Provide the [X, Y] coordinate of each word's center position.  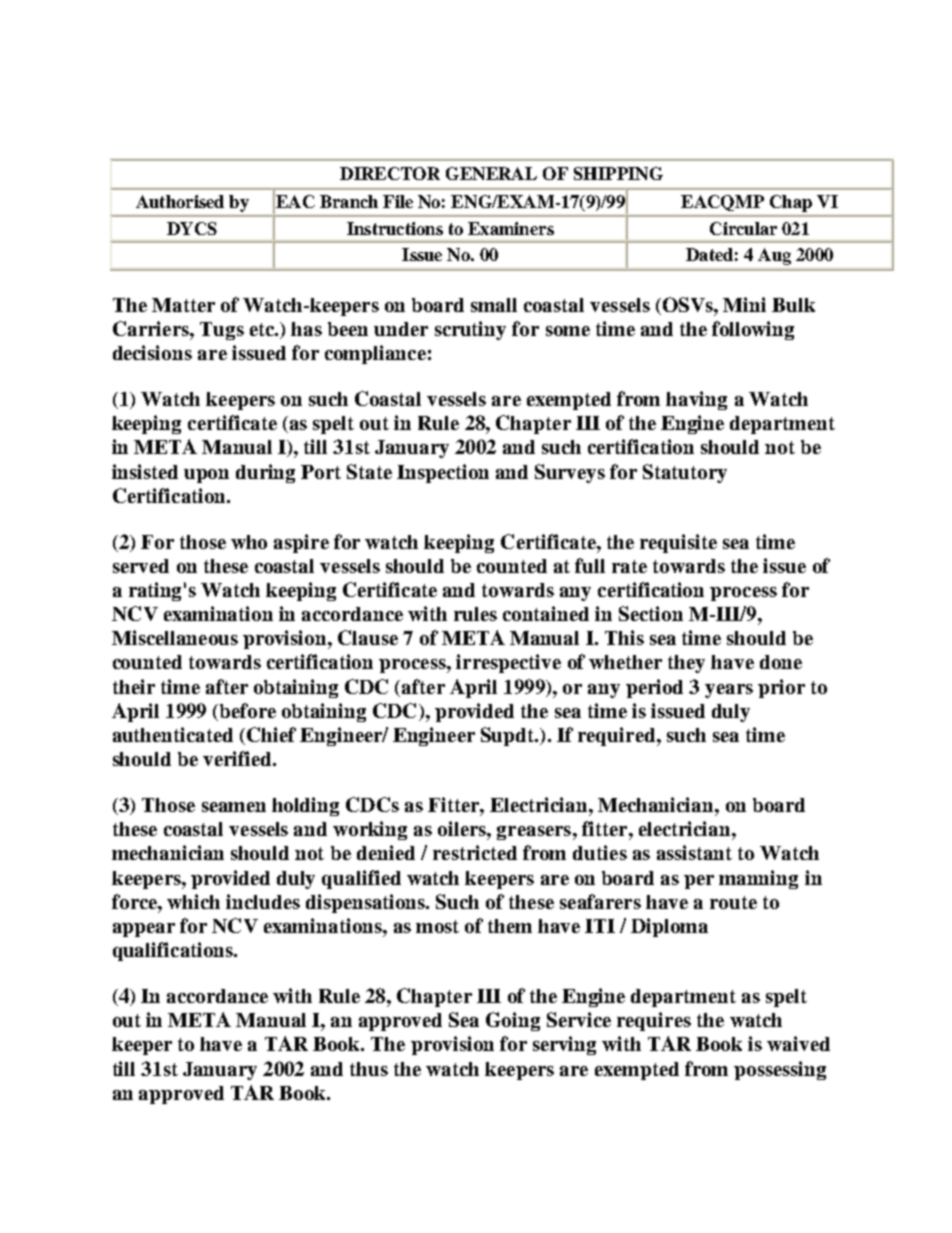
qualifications [174, 951]
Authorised [180, 201]
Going [513, 1021]
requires [654, 1021]
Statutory [685, 473]
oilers [463, 828]
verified [238, 758]
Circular [743, 228]
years [729, 691]
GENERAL [491, 173]
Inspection [443, 473]
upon [206, 476]
